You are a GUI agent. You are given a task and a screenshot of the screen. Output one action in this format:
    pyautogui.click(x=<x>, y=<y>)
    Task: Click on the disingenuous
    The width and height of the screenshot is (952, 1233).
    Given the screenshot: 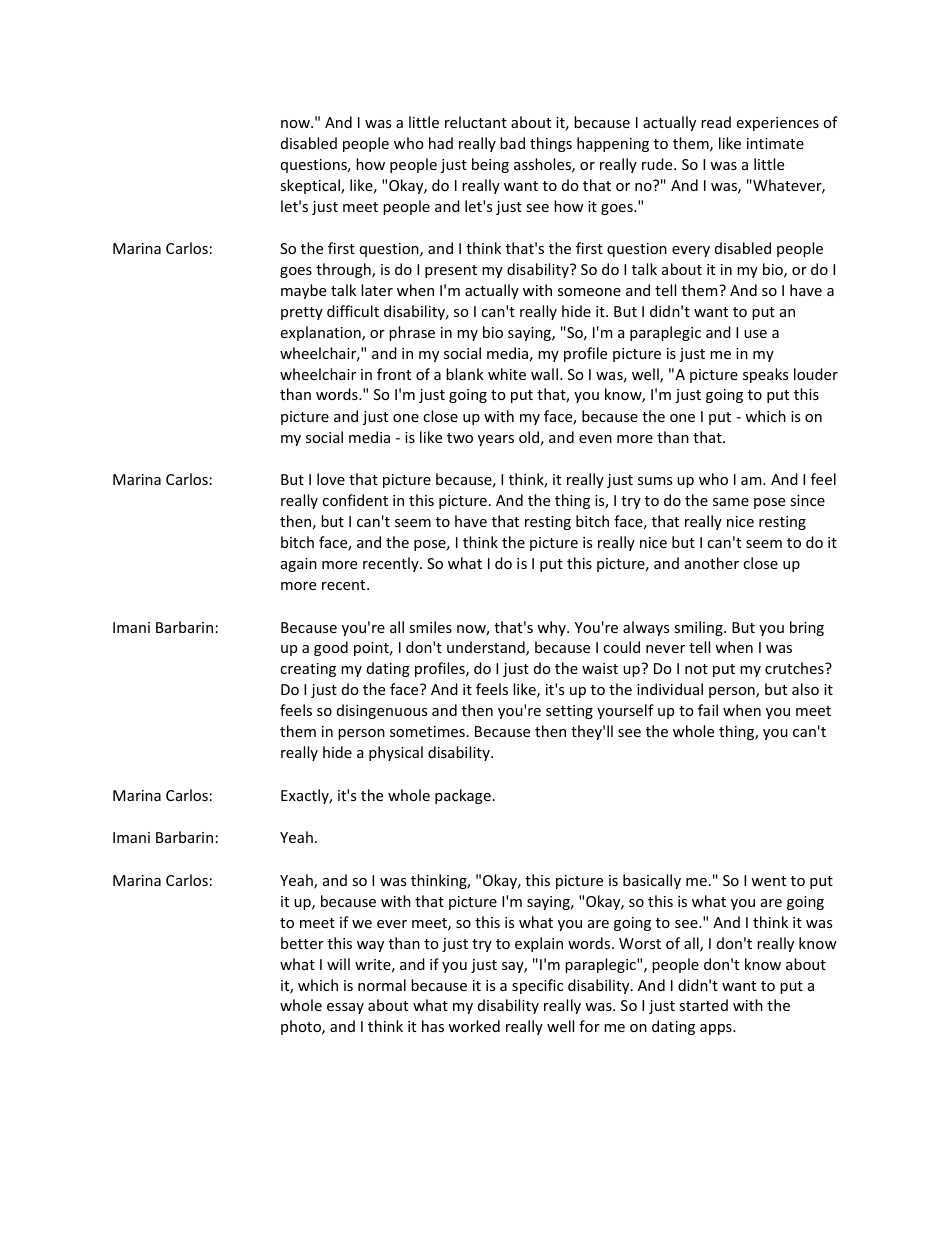 What is the action you would take?
    pyautogui.click(x=382, y=711)
